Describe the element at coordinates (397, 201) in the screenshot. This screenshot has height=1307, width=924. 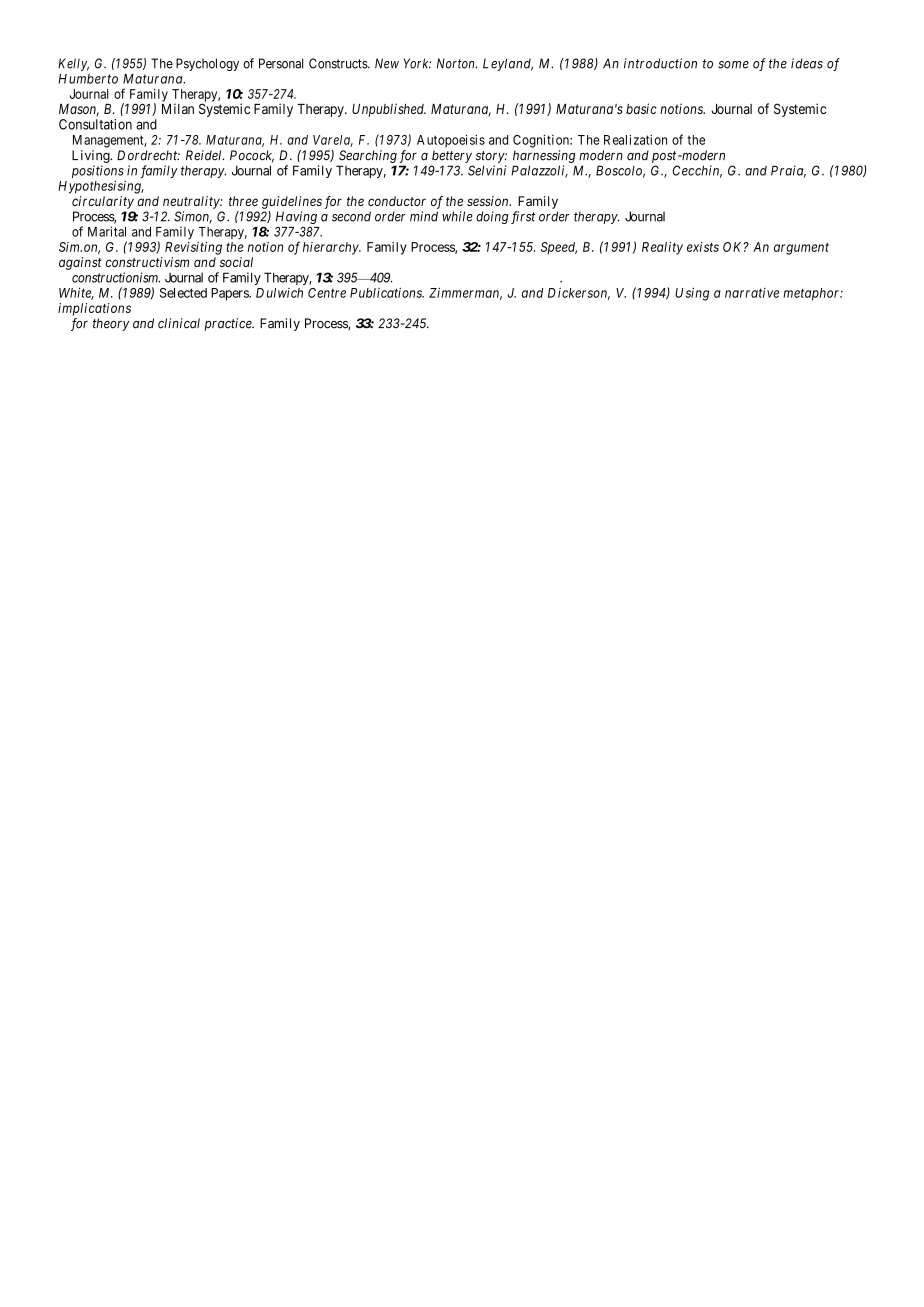
I see `conductor` at that location.
